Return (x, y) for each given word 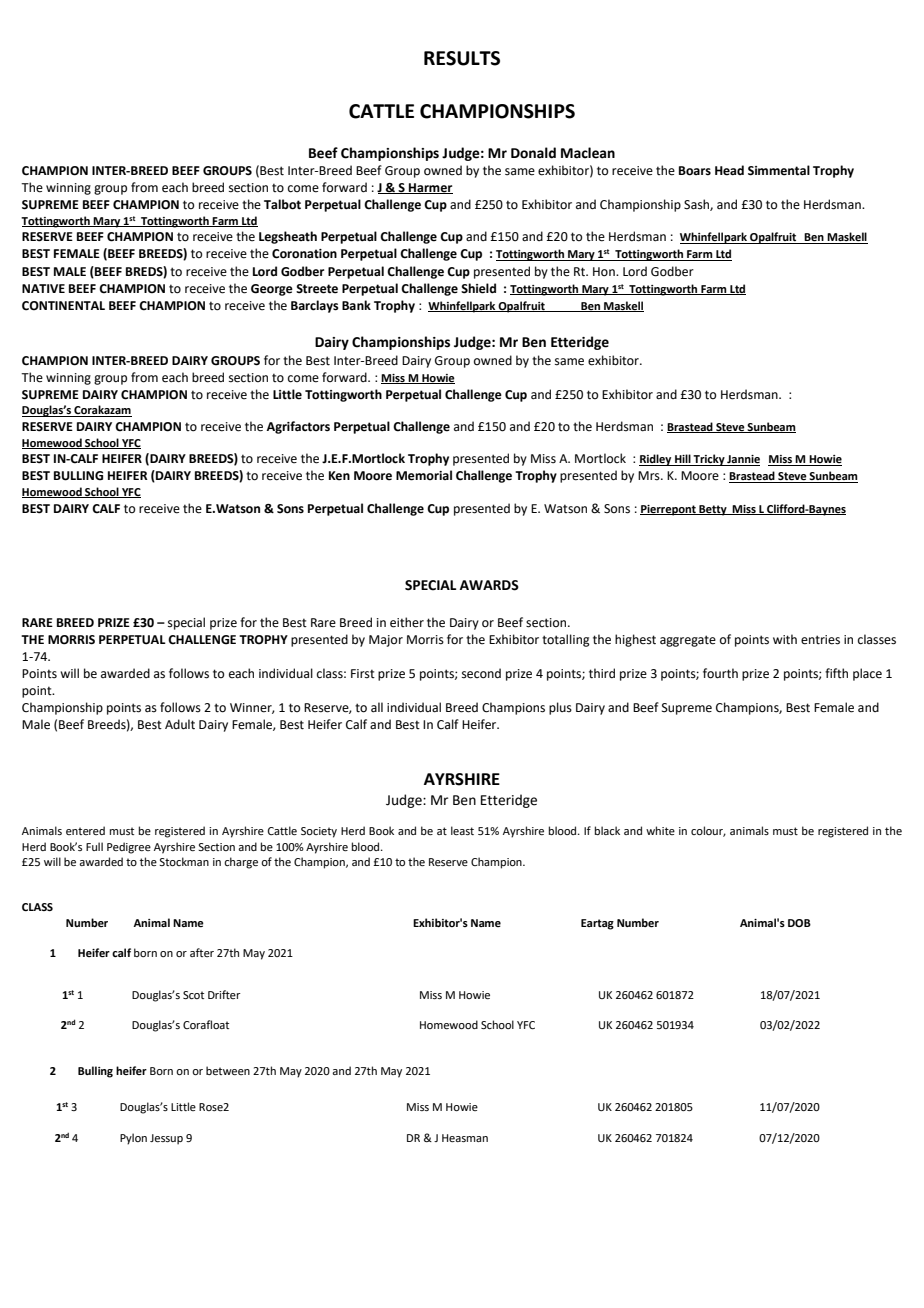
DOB (799, 923)
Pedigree (129, 848)
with (785, 639)
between (228, 1070)
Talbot (282, 204)
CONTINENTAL (63, 306)
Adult (180, 724)
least (462, 830)
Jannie (743, 460)
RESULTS (462, 58)
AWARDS (489, 585)
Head (729, 170)
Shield (478, 288)
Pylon (133, 1139)
